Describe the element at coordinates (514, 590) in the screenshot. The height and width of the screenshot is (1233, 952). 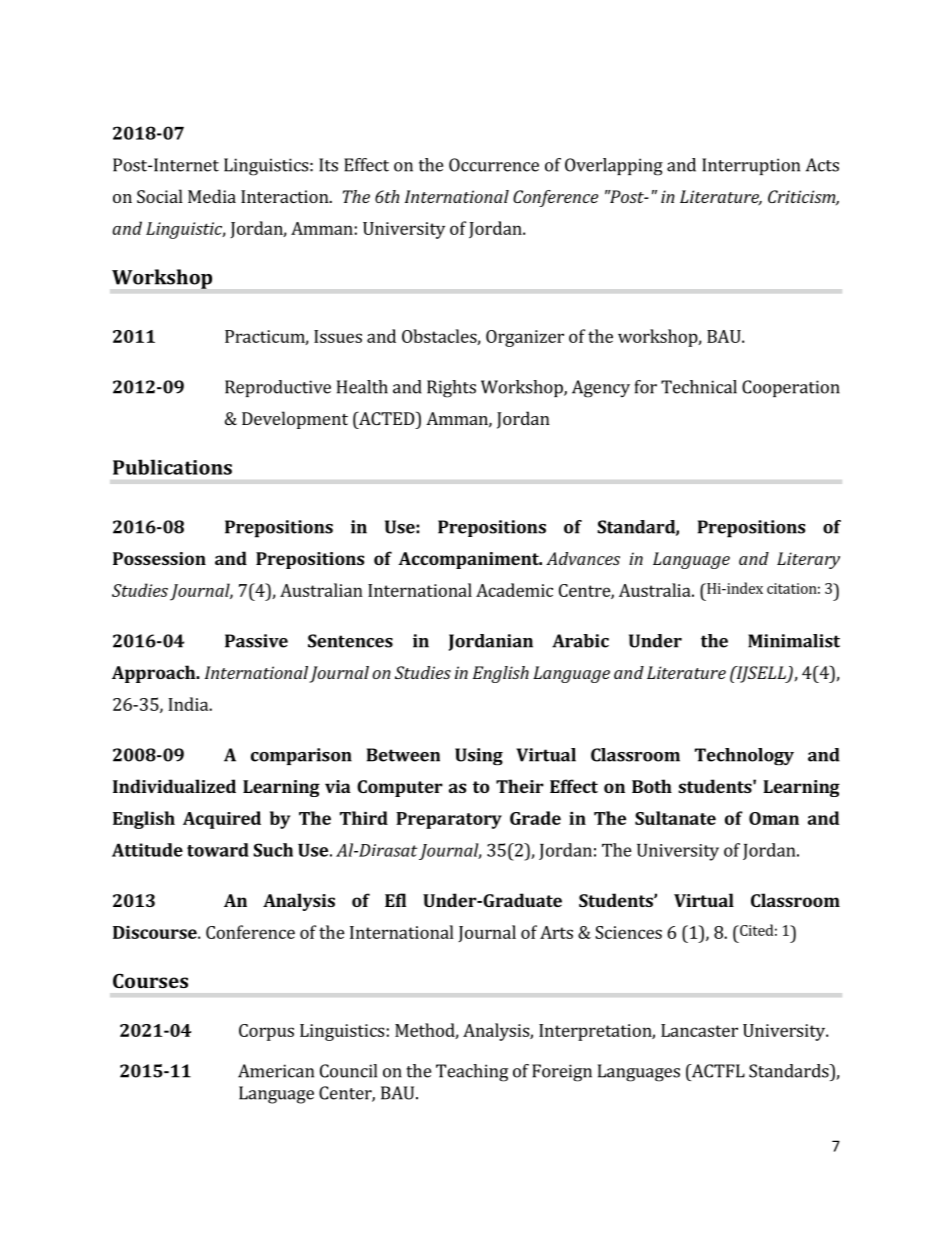
I see `Academic` at that location.
